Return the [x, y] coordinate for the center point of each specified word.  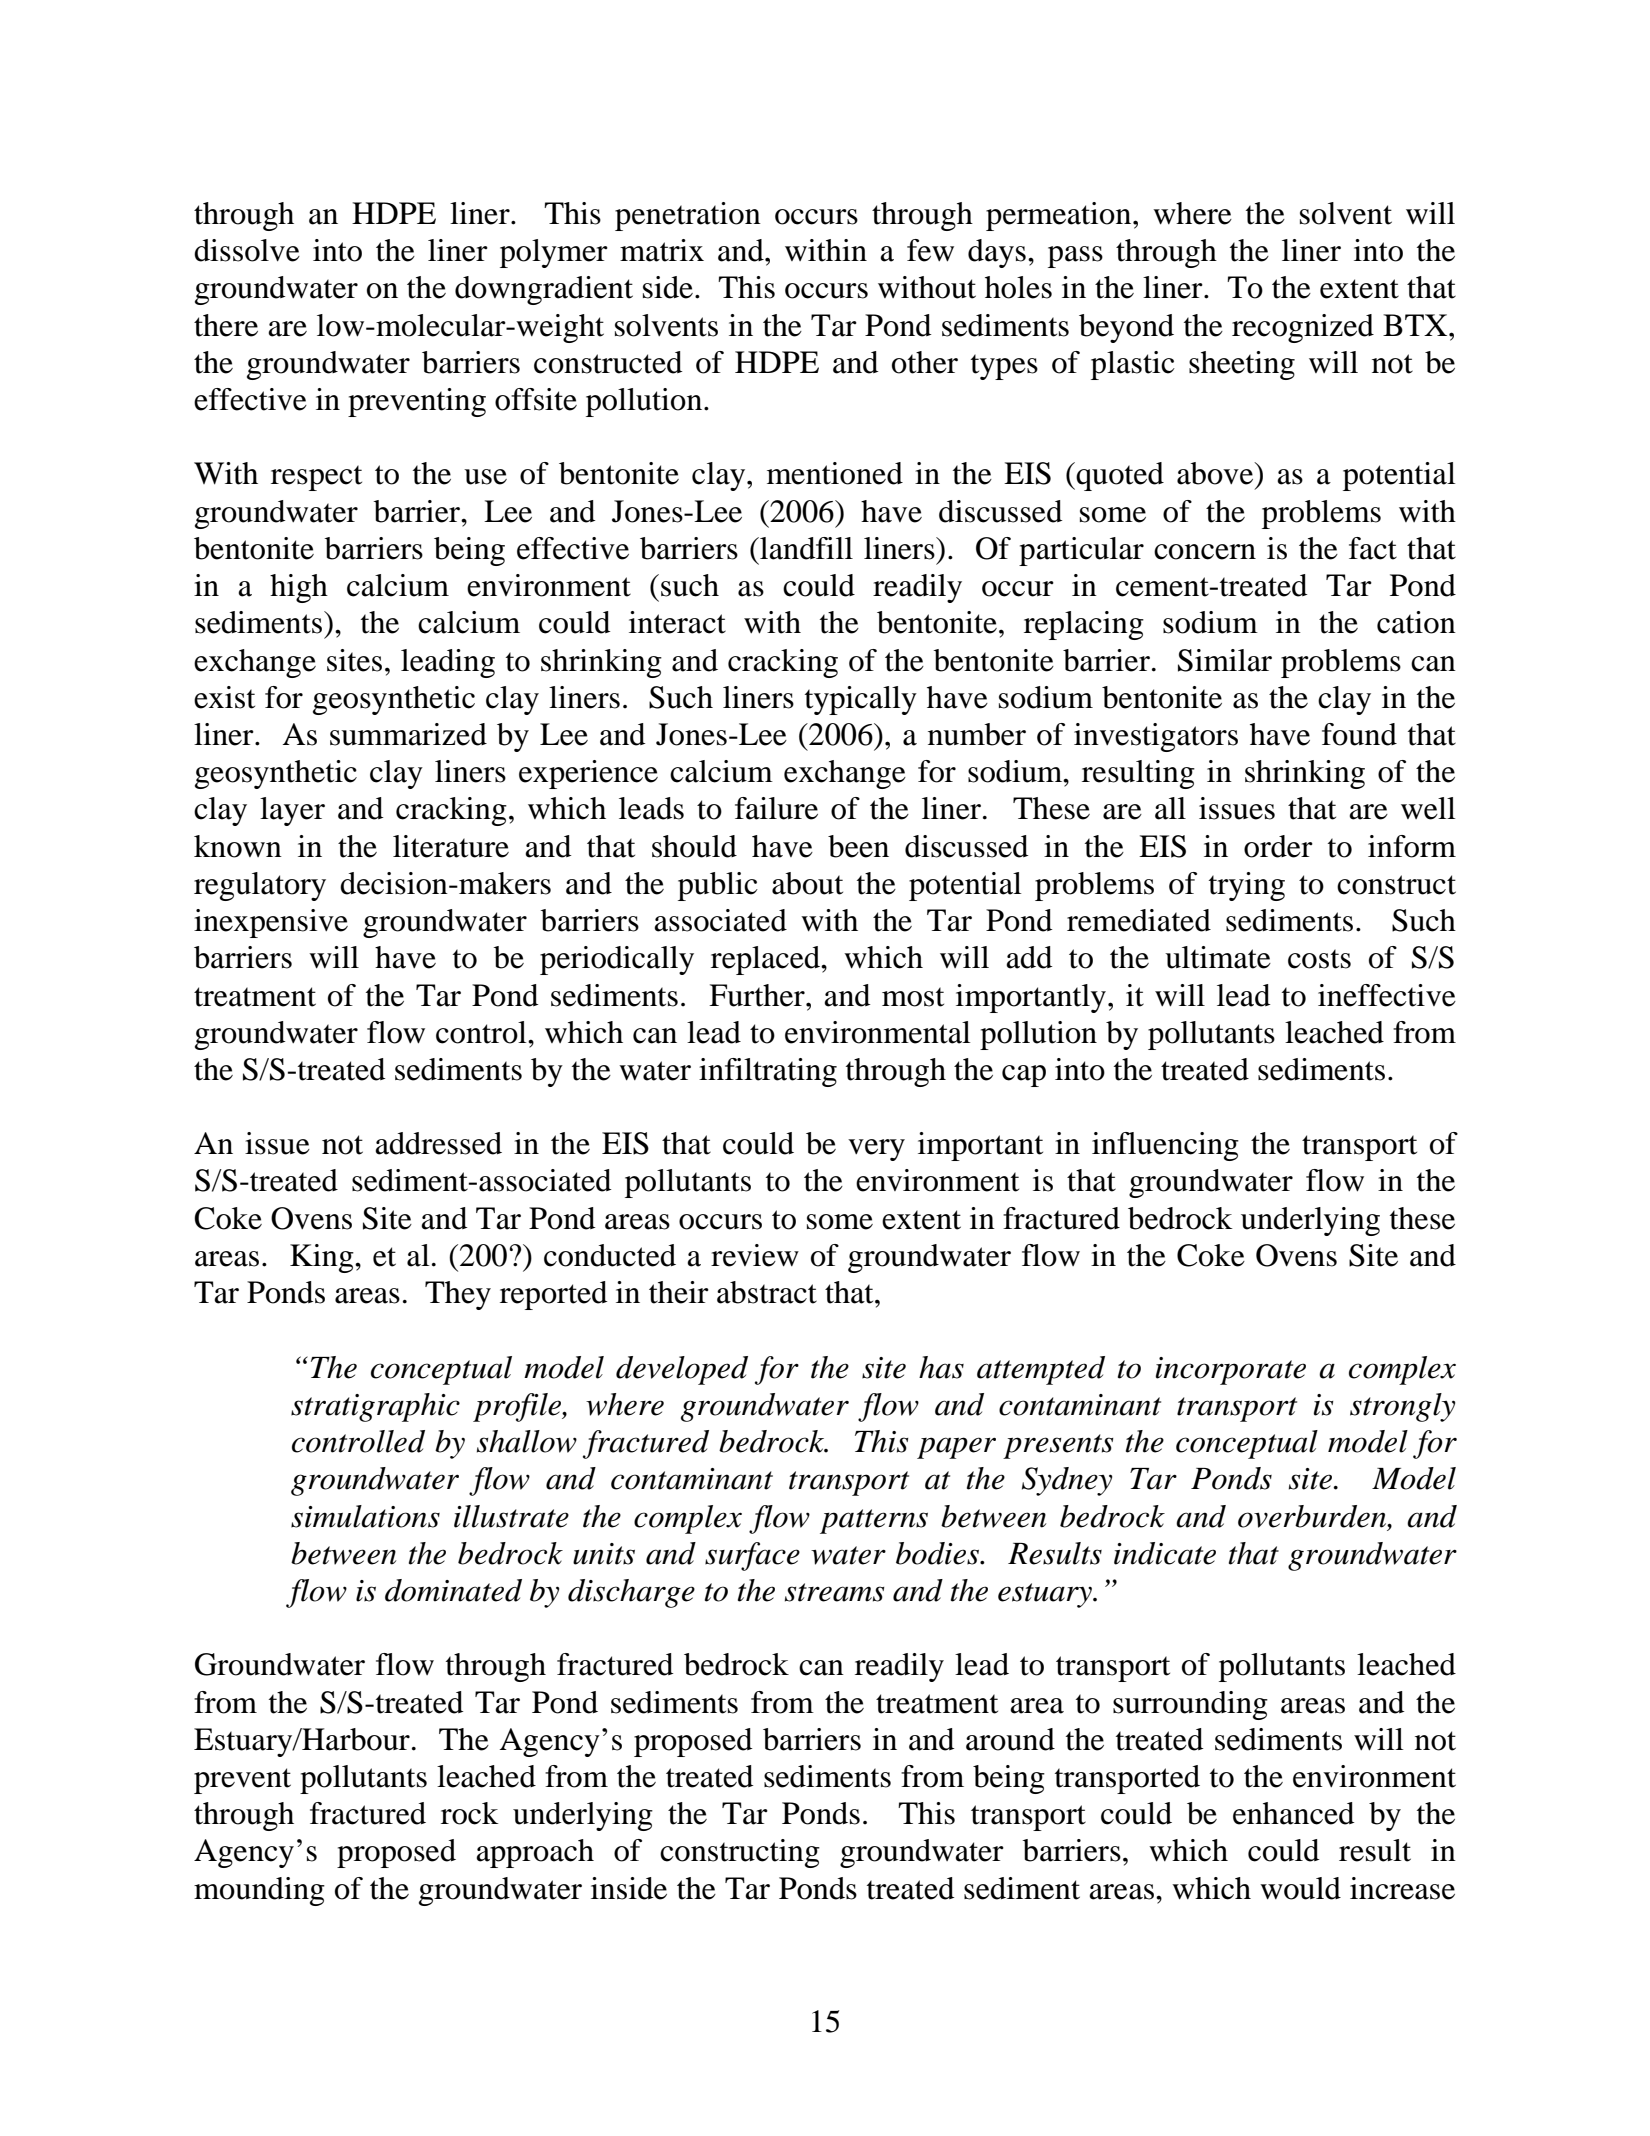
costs [1319, 959]
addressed [438, 1143]
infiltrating [768, 1072]
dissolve [247, 250]
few [930, 250]
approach [535, 1853]
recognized [1303, 328]
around [1010, 1739]
